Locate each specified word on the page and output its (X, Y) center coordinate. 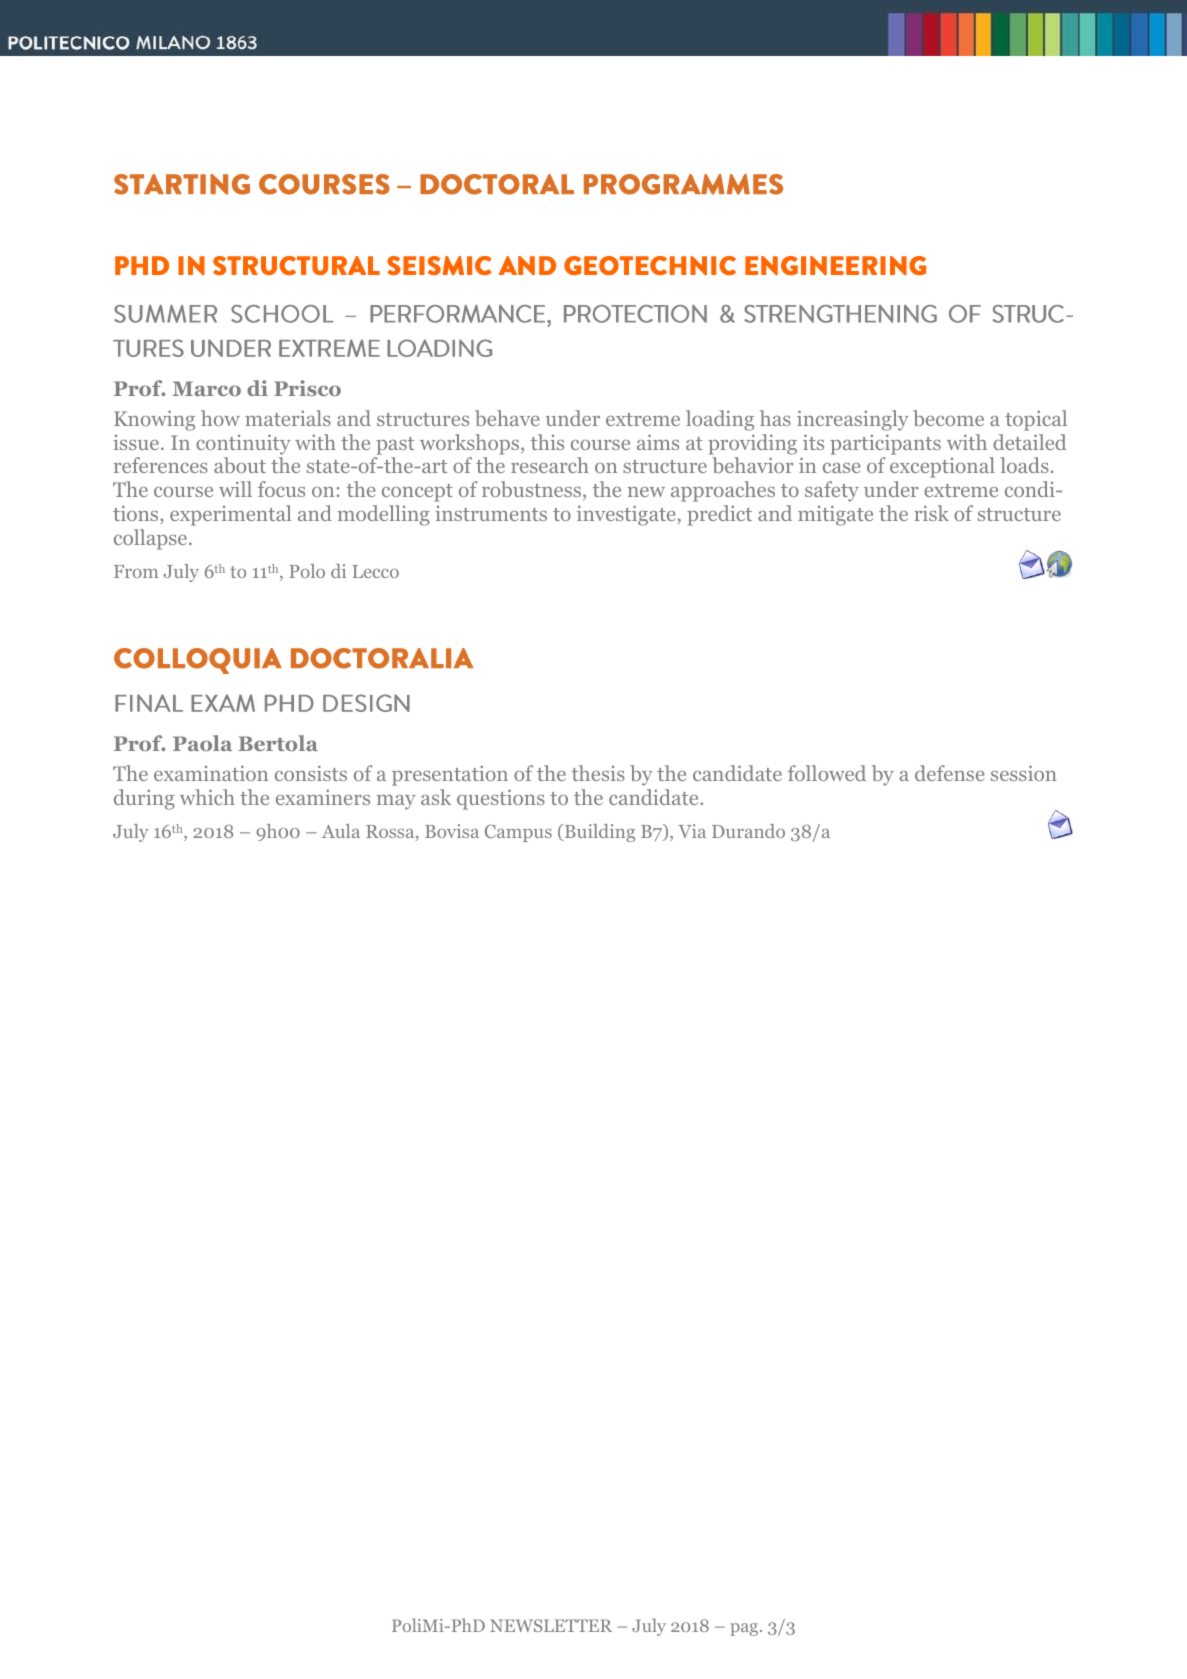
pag (745, 1629)
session (1024, 773)
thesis (598, 773)
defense (949, 773)
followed (827, 773)
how (220, 418)
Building (600, 833)
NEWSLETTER (551, 1625)
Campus (518, 833)
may (396, 802)
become (948, 418)
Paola (202, 743)
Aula (341, 831)
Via (692, 831)
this (547, 442)
